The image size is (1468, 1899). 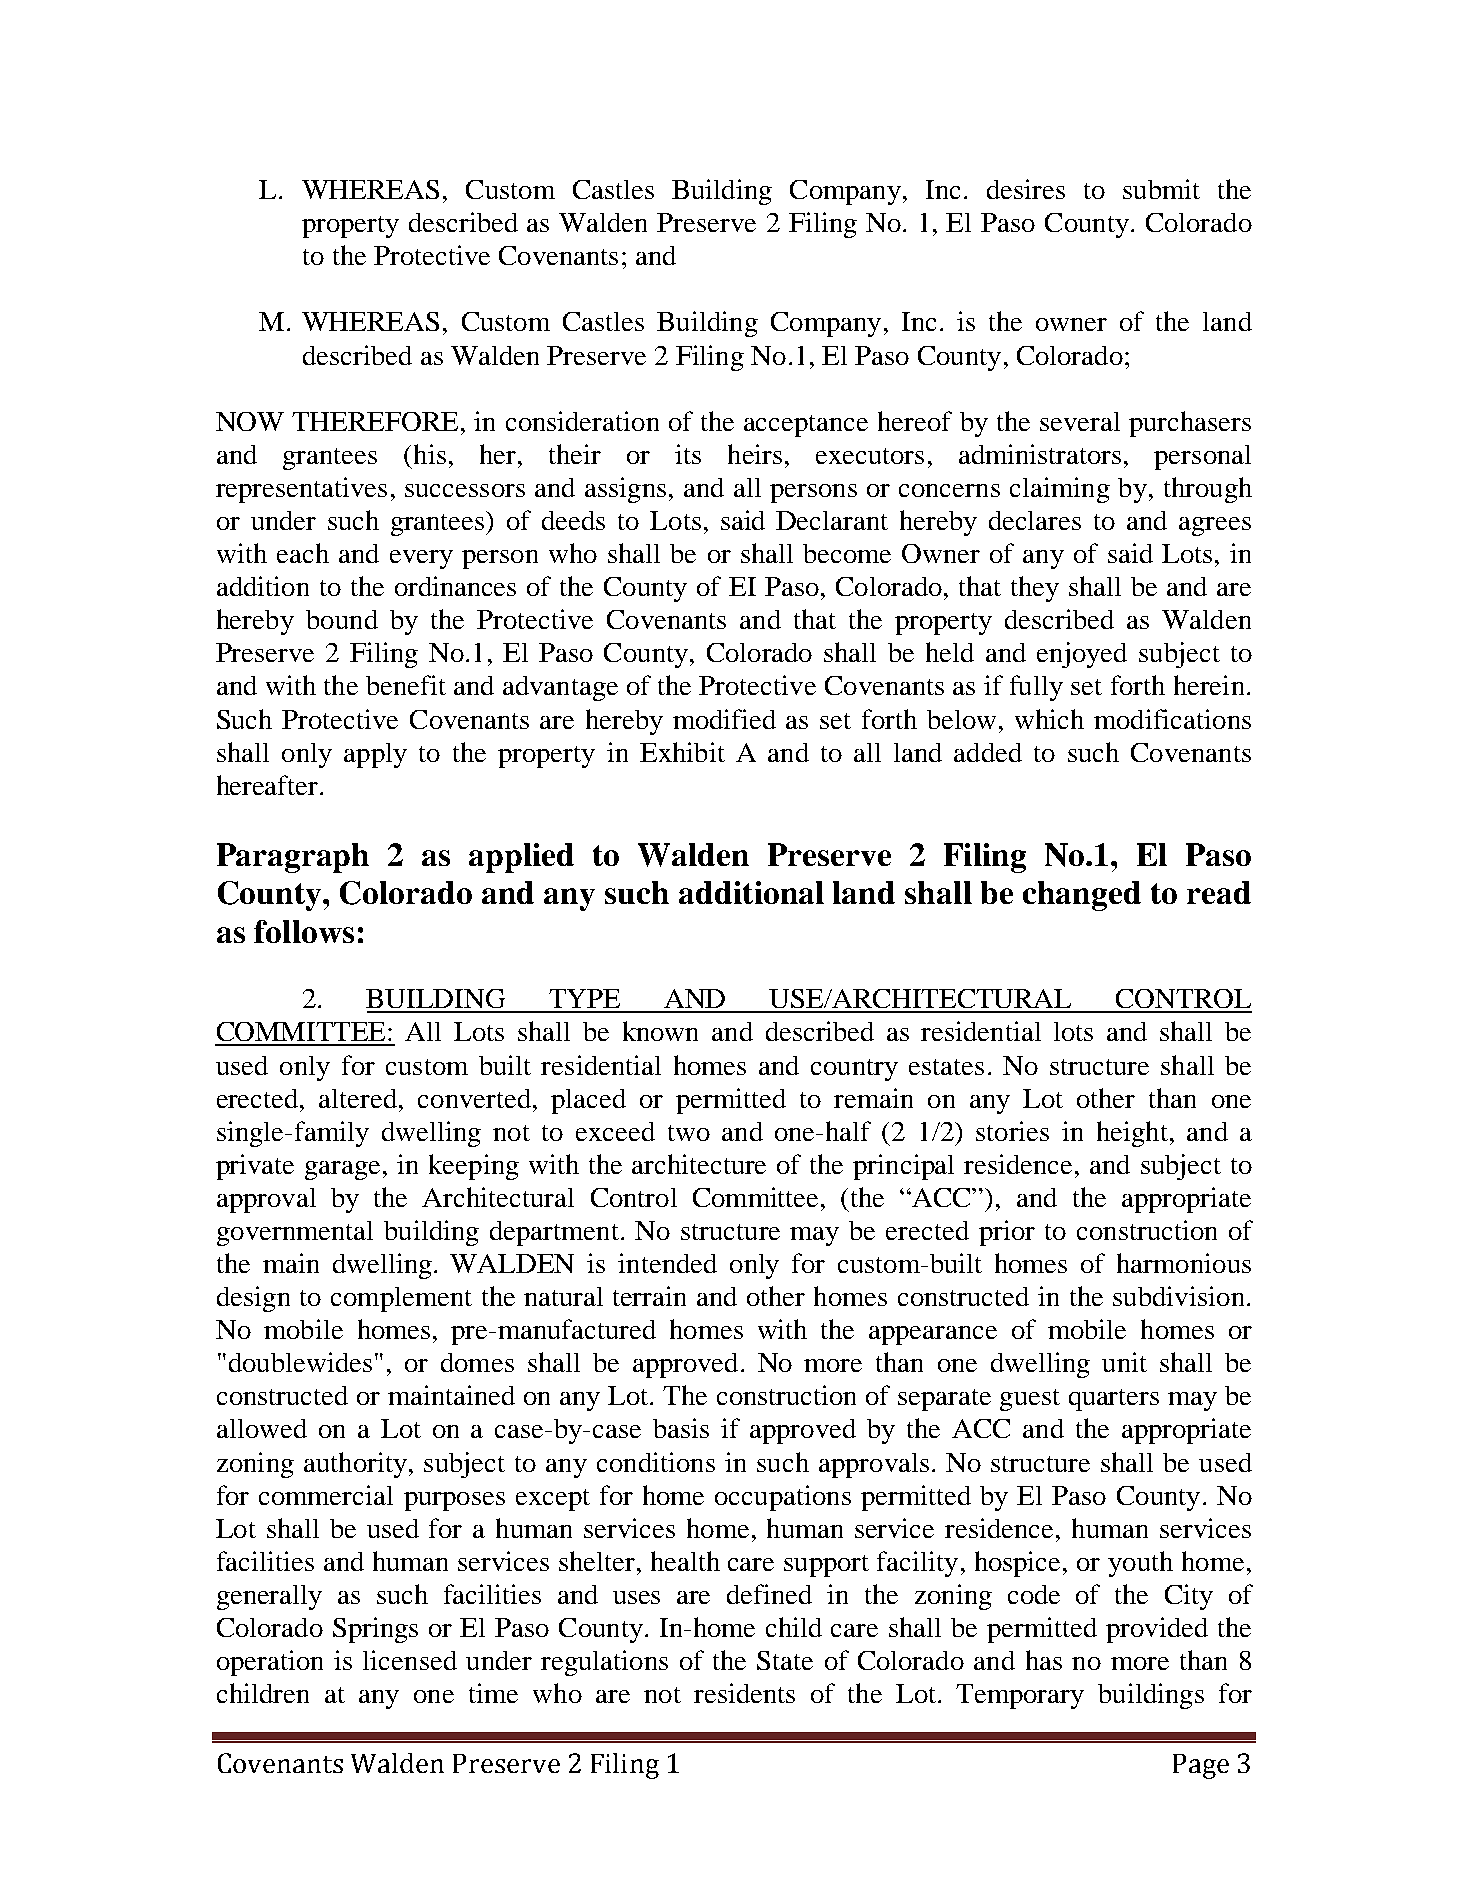 What do you see at coordinates (681, 1428) in the page?
I see `basis` at bounding box center [681, 1428].
